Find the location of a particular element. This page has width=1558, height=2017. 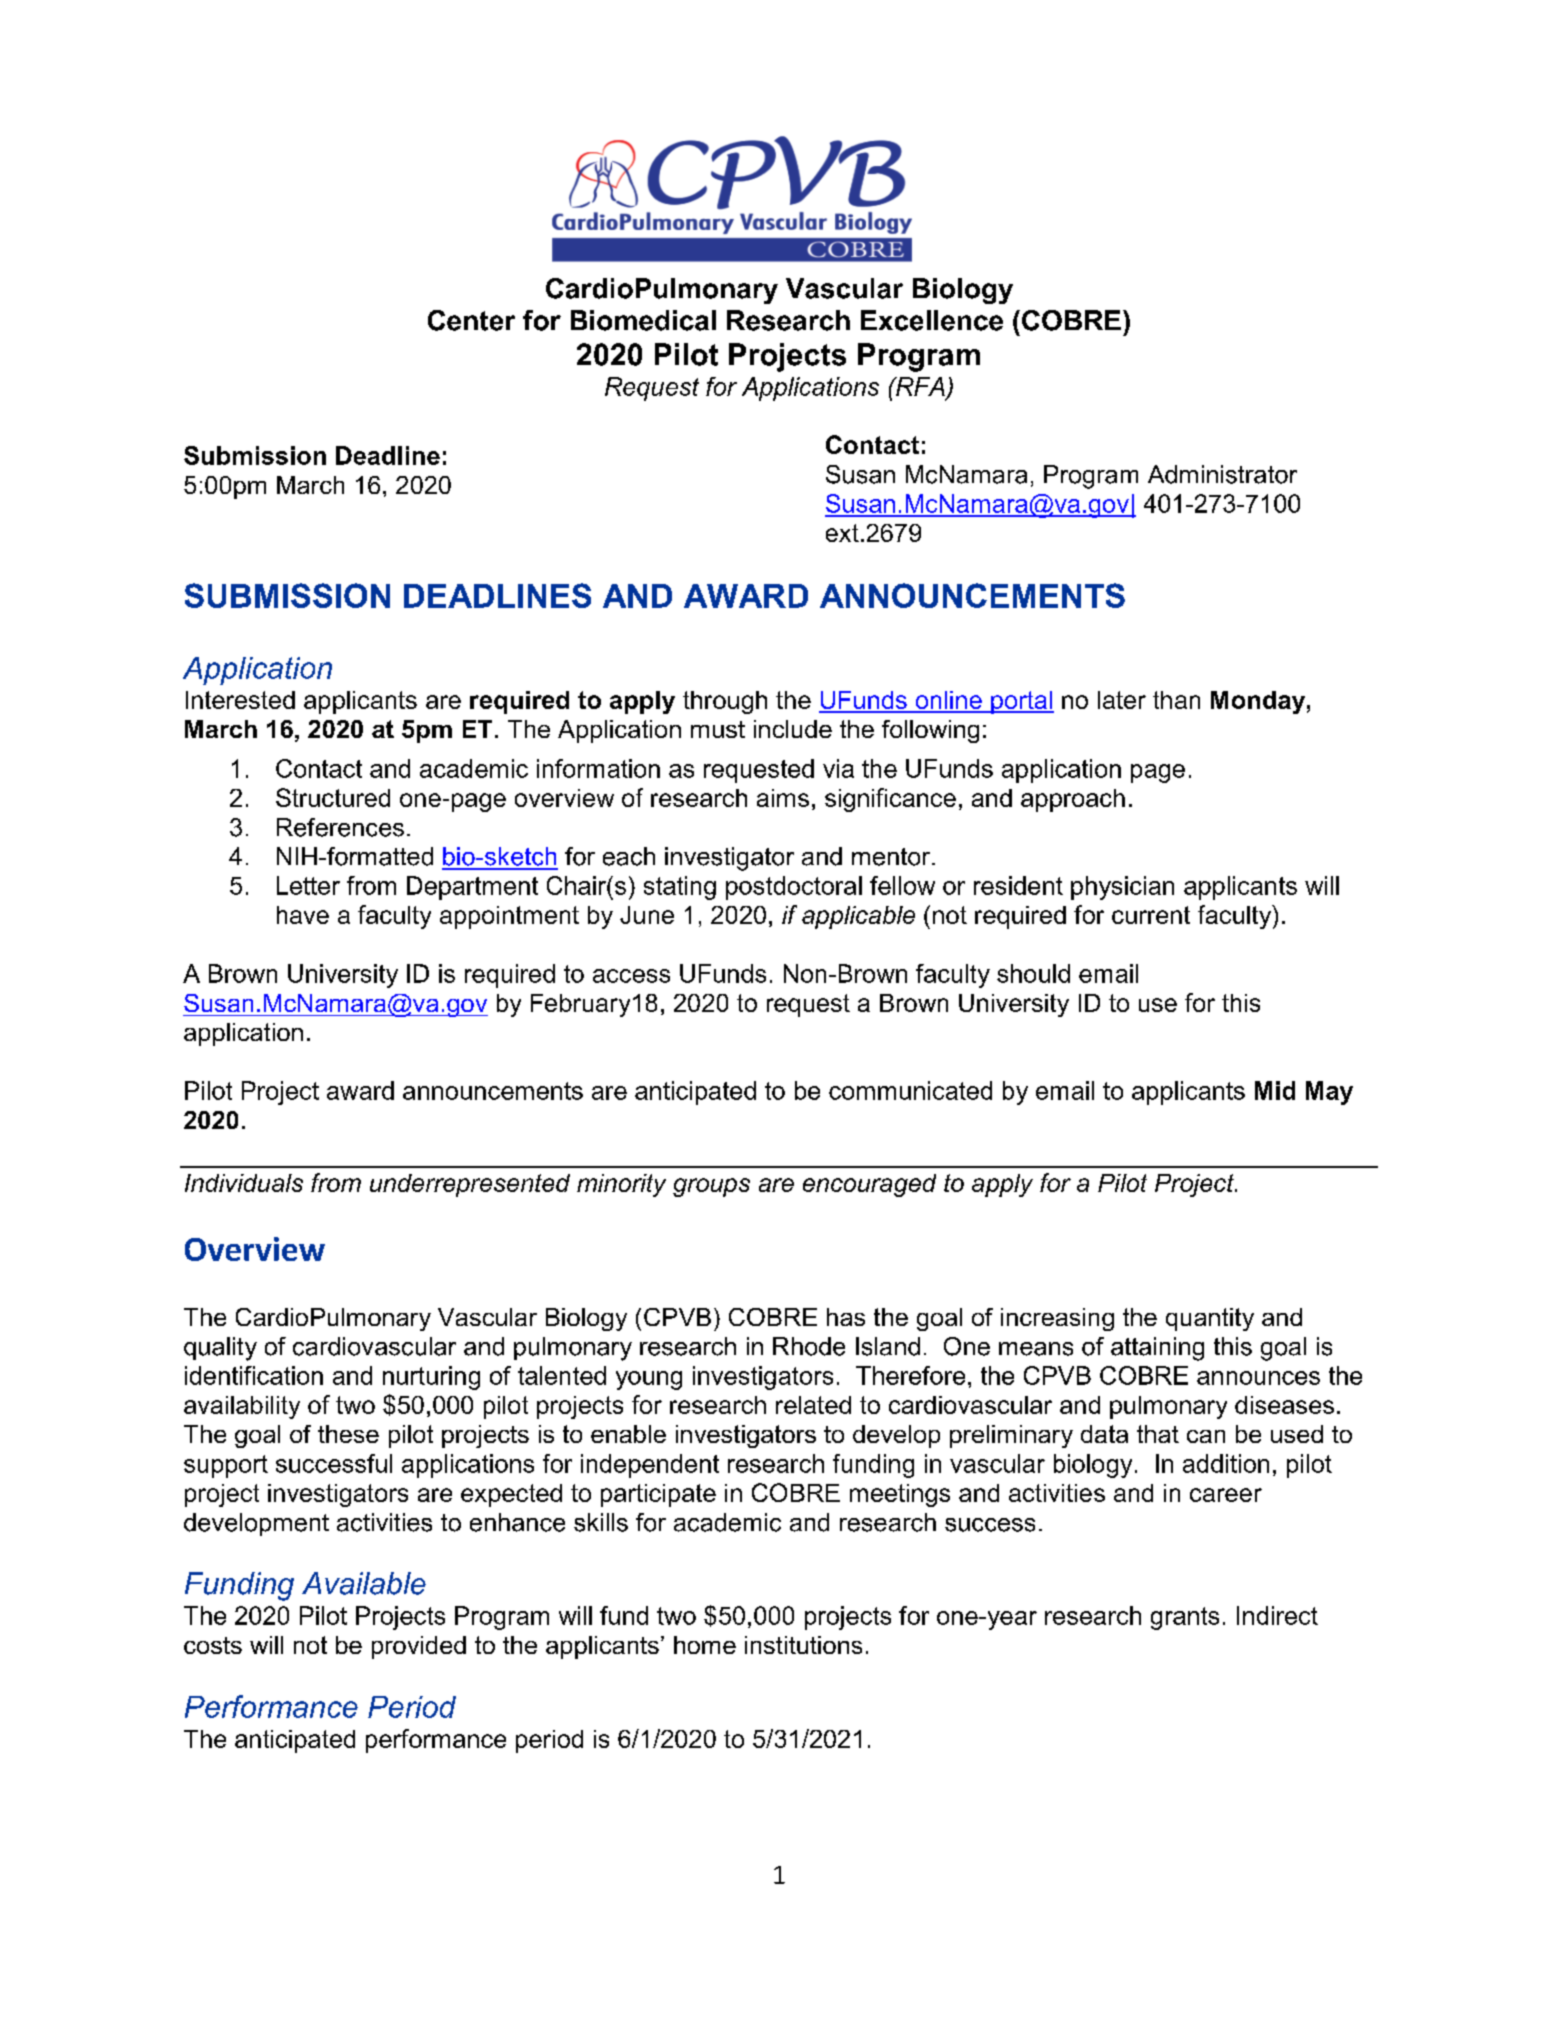

Administrator is located at coordinates (1222, 474).
